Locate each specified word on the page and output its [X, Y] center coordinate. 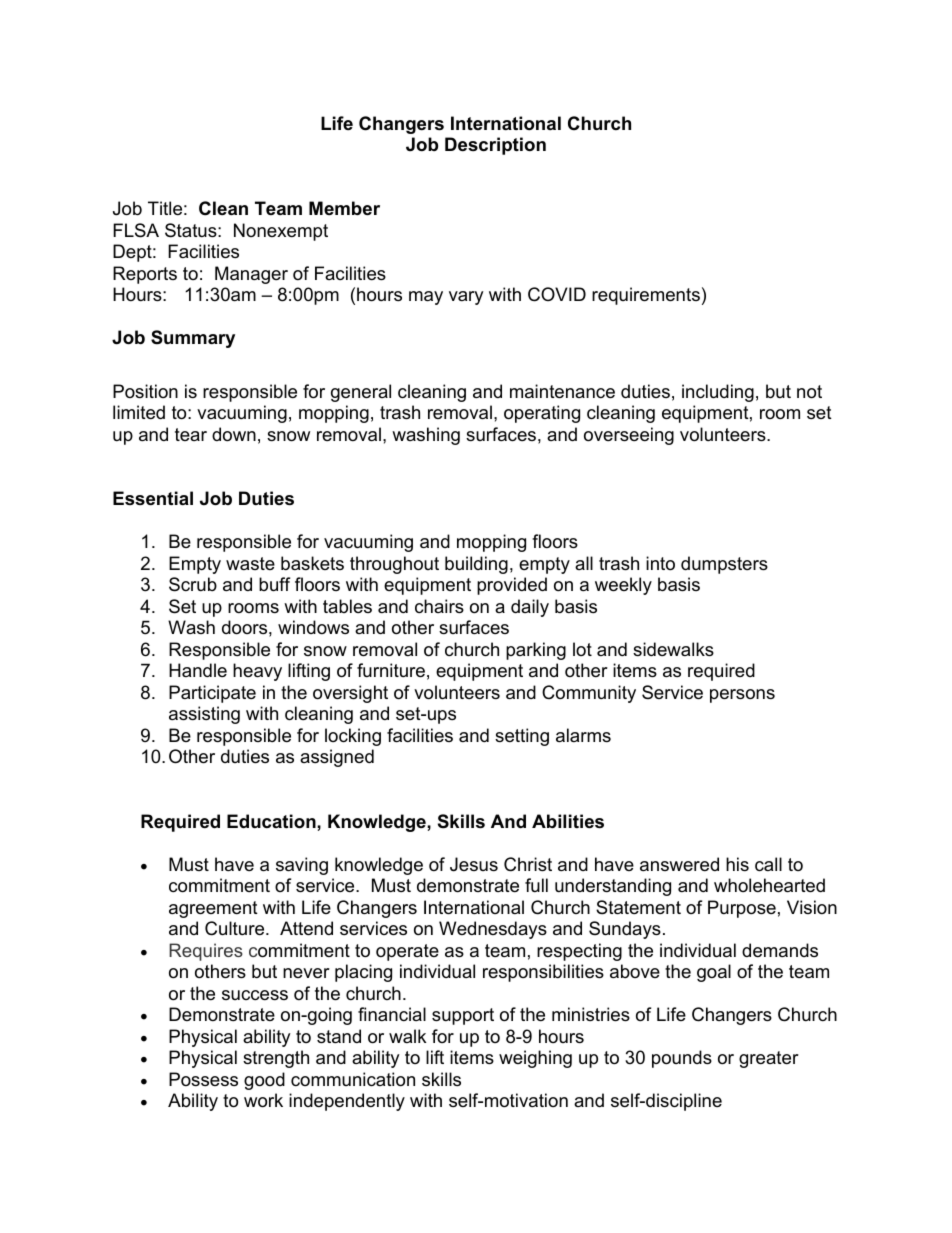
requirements [646, 296]
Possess [203, 1079]
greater [769, 1059]
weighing [535, 1059]
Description [495, 146]
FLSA [136, 230]
